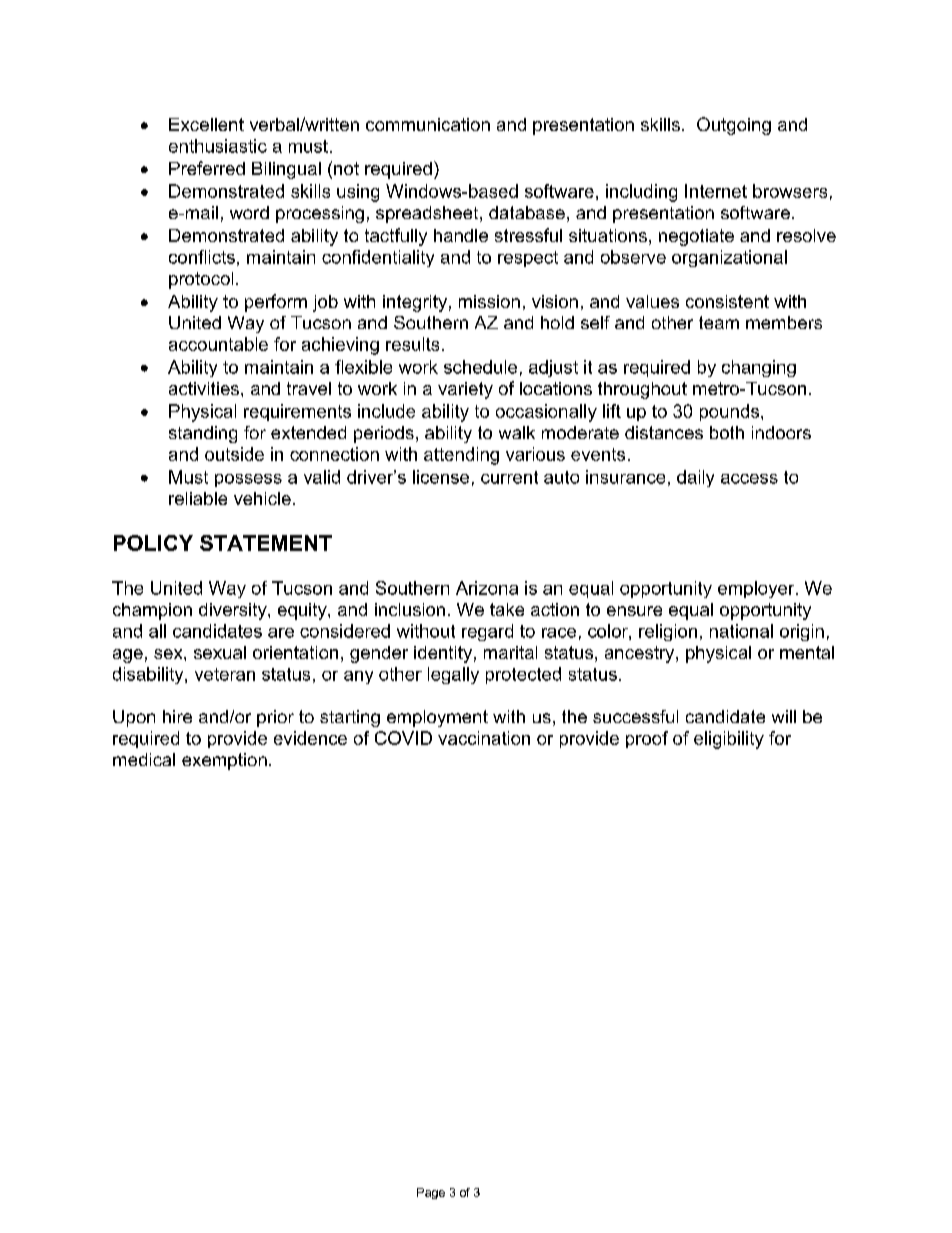 The height and width of the image is (1233, 952). What do you see at coordinates (484, 738) in the image?
I see `vaccination` at bounding box center [484, 738].
